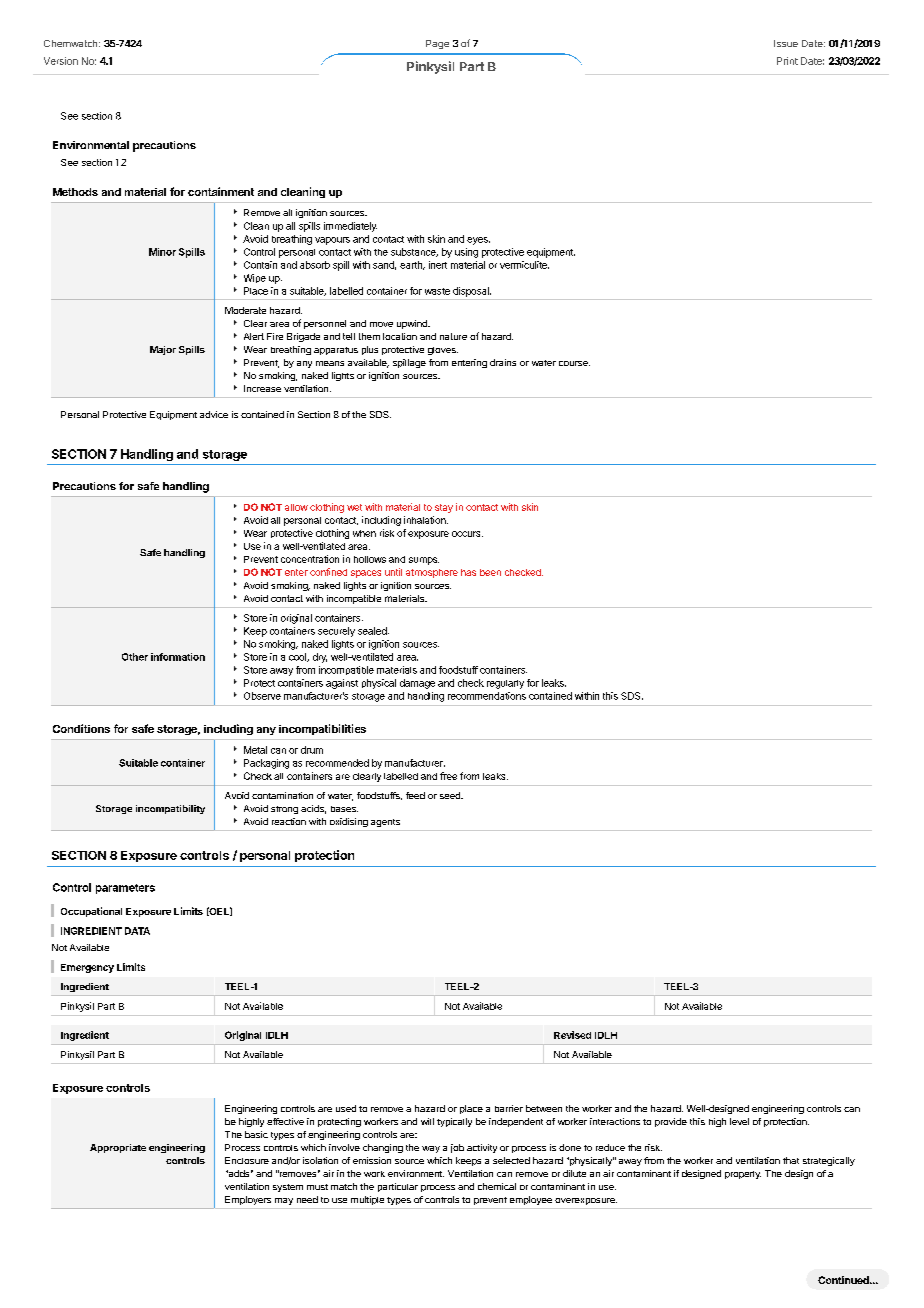  Describe the element at coordinates (170, 809) in the screenshot. I see `incompatibility` at that location.
